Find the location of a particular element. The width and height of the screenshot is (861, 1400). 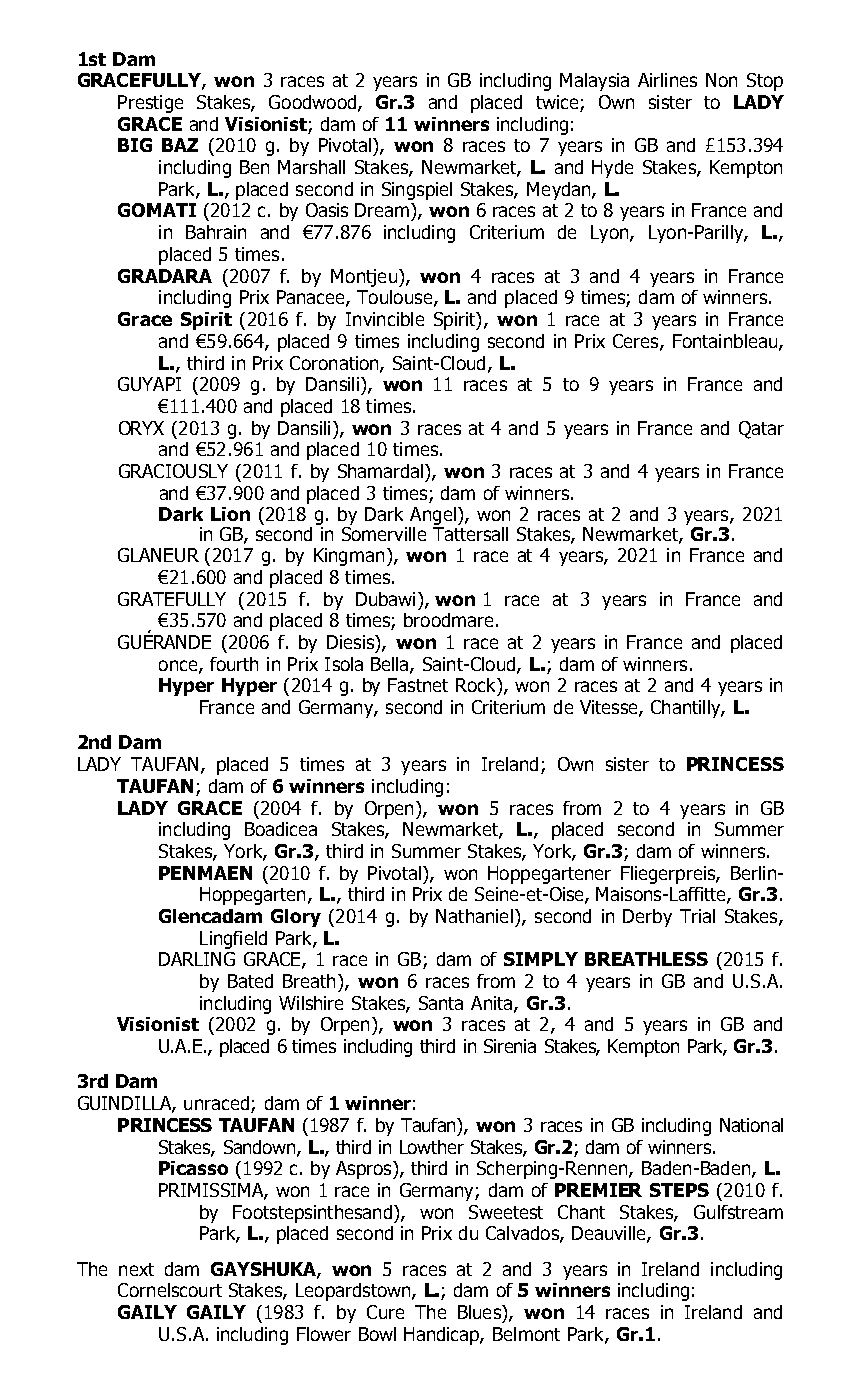

Airlines is located at coordinates (667, 80).
